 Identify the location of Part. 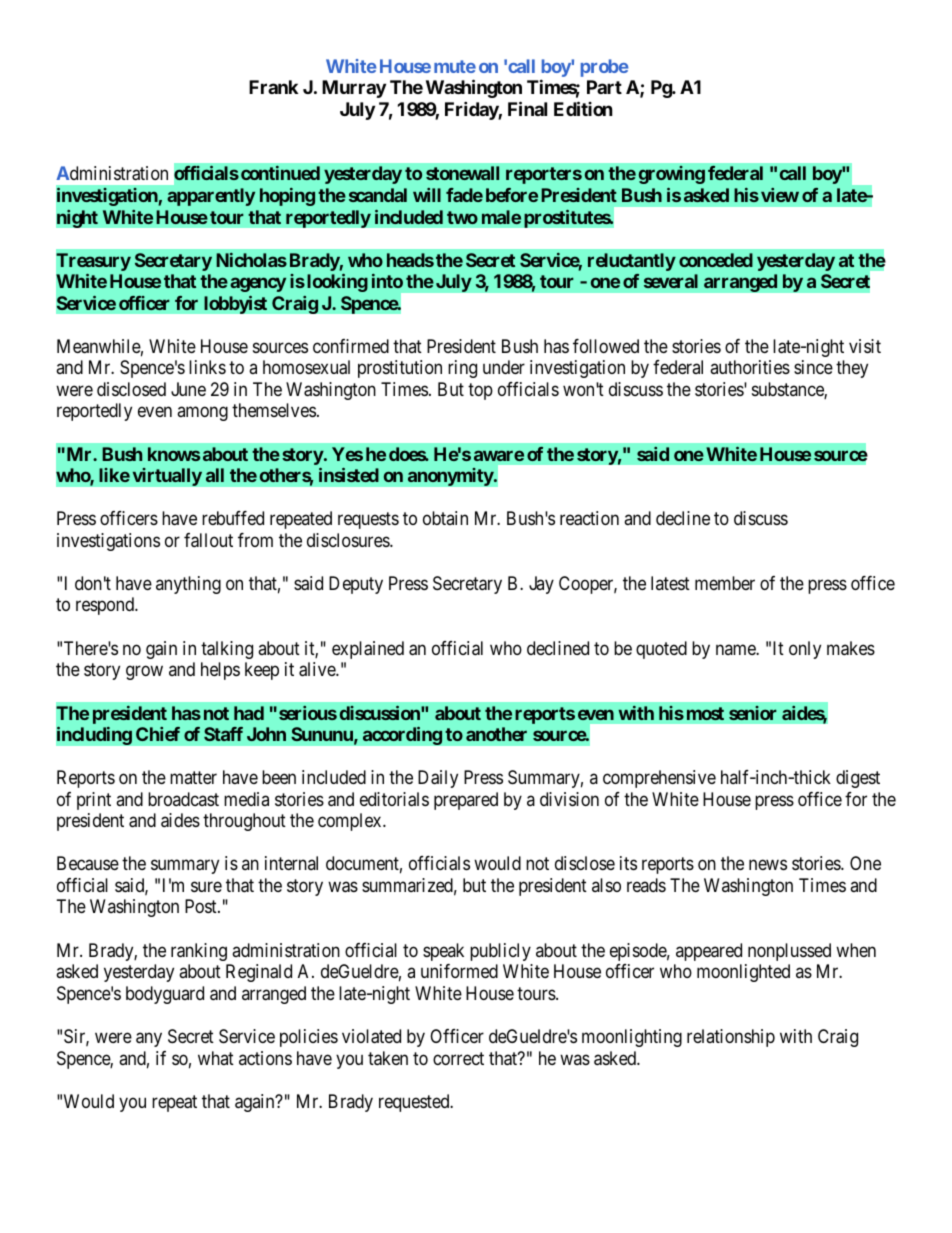
(604, 87).
